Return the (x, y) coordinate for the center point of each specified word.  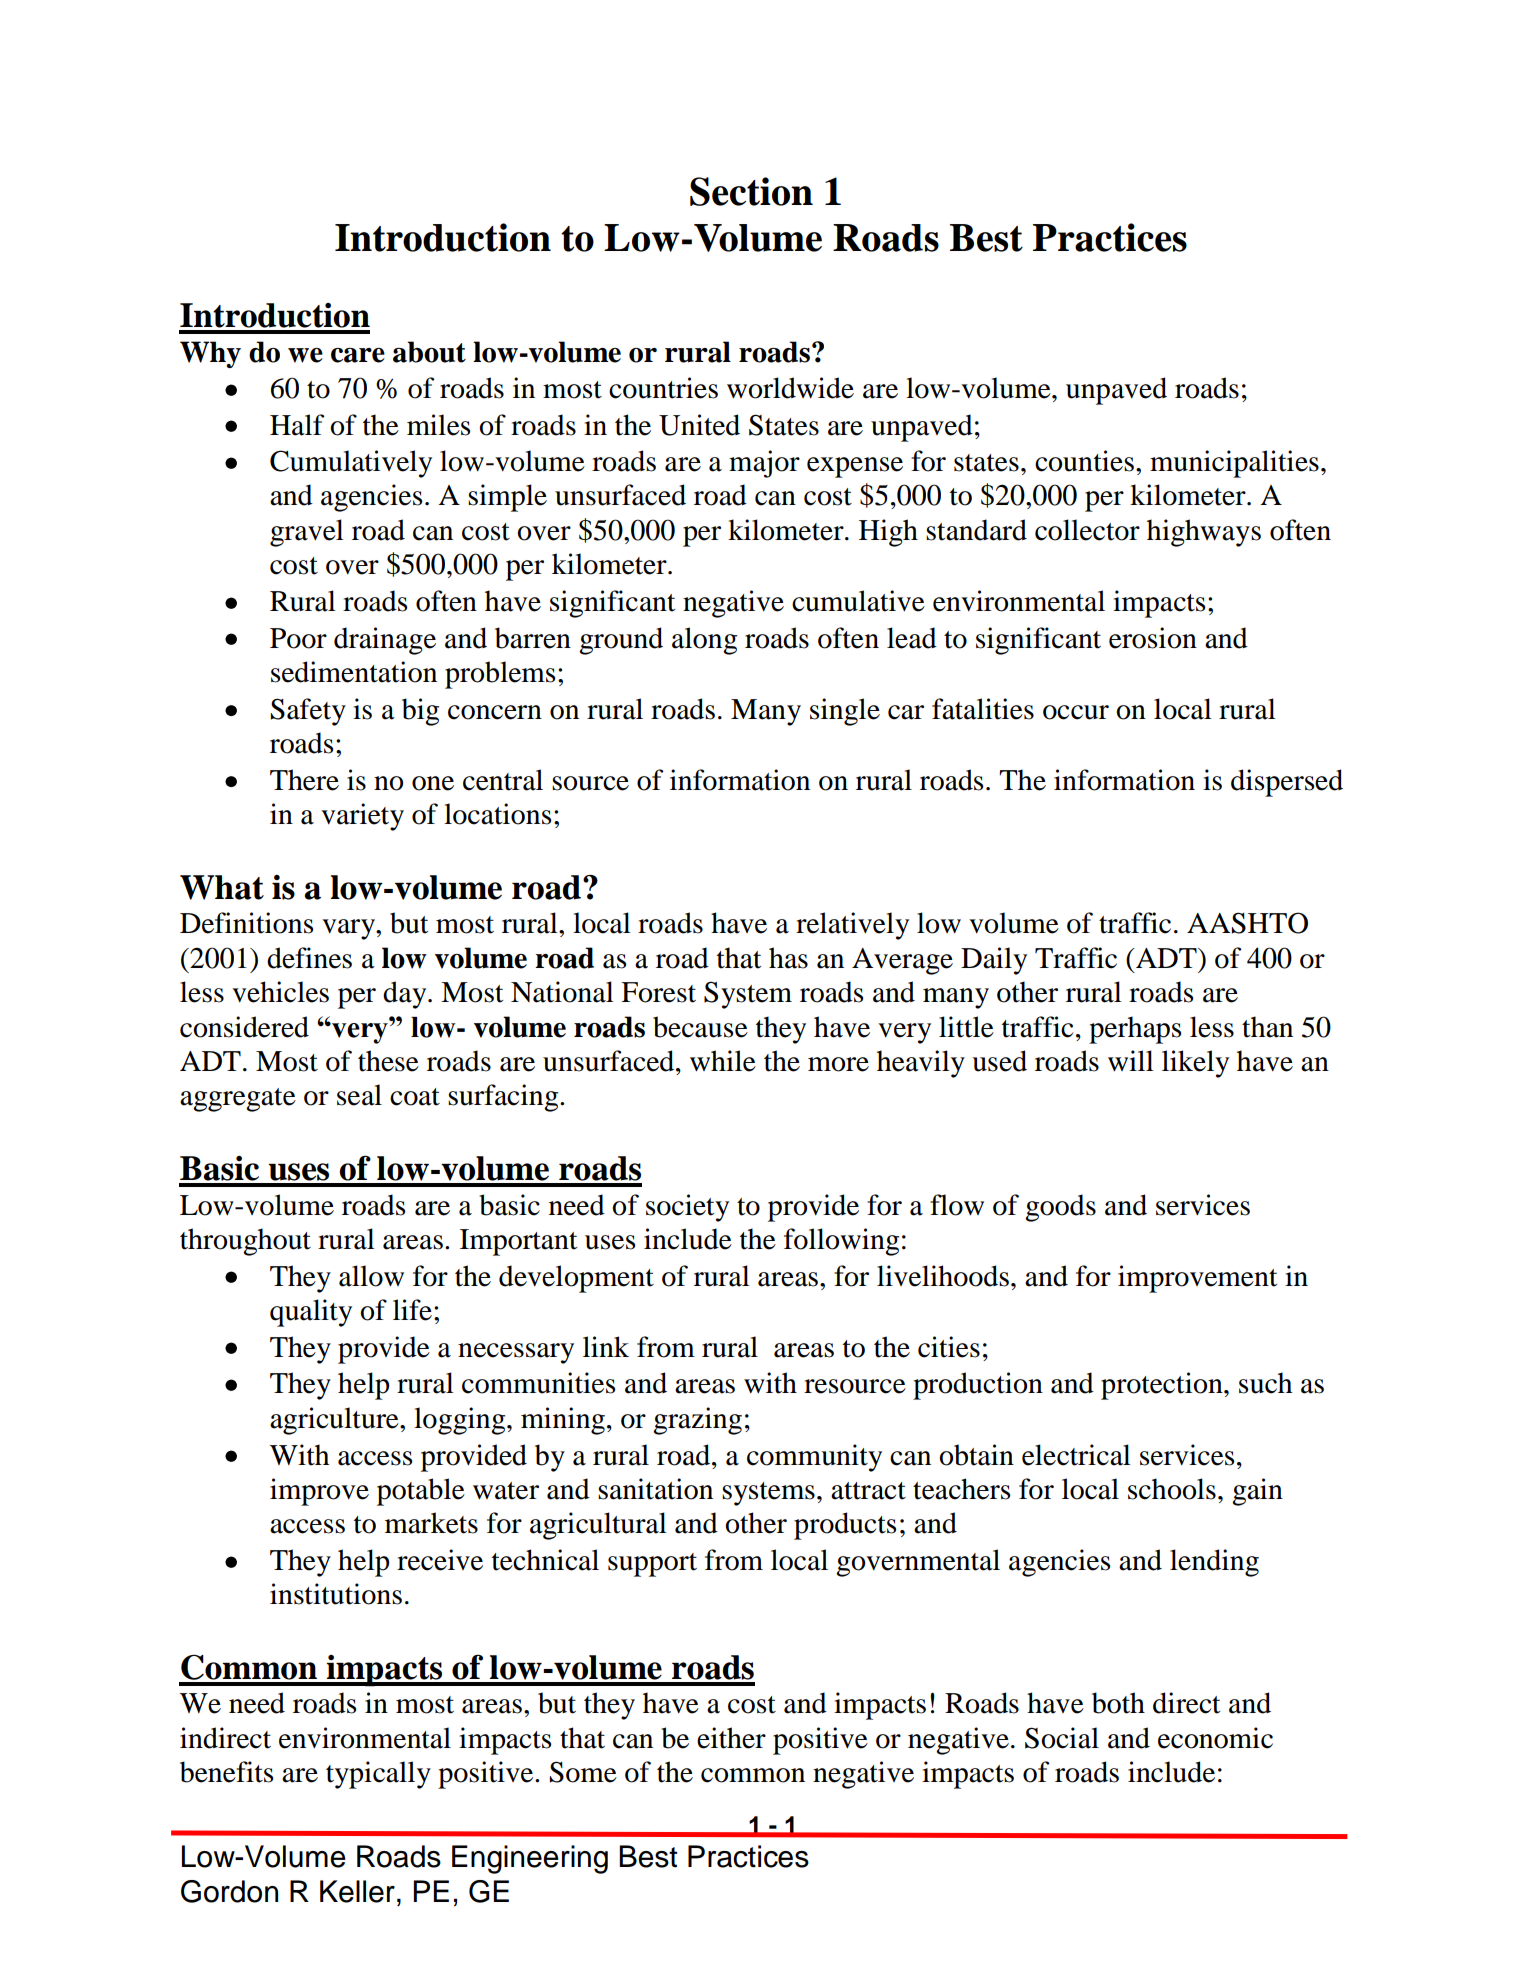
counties (1084, 461)
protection (1163, 1386)
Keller (357, 1891)
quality (311, 1313)
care (358, 355)
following (841, 1242)
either (731, 1738)
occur (1076, 712)
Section (751, 191)
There (304, 780)
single (845, 712)
